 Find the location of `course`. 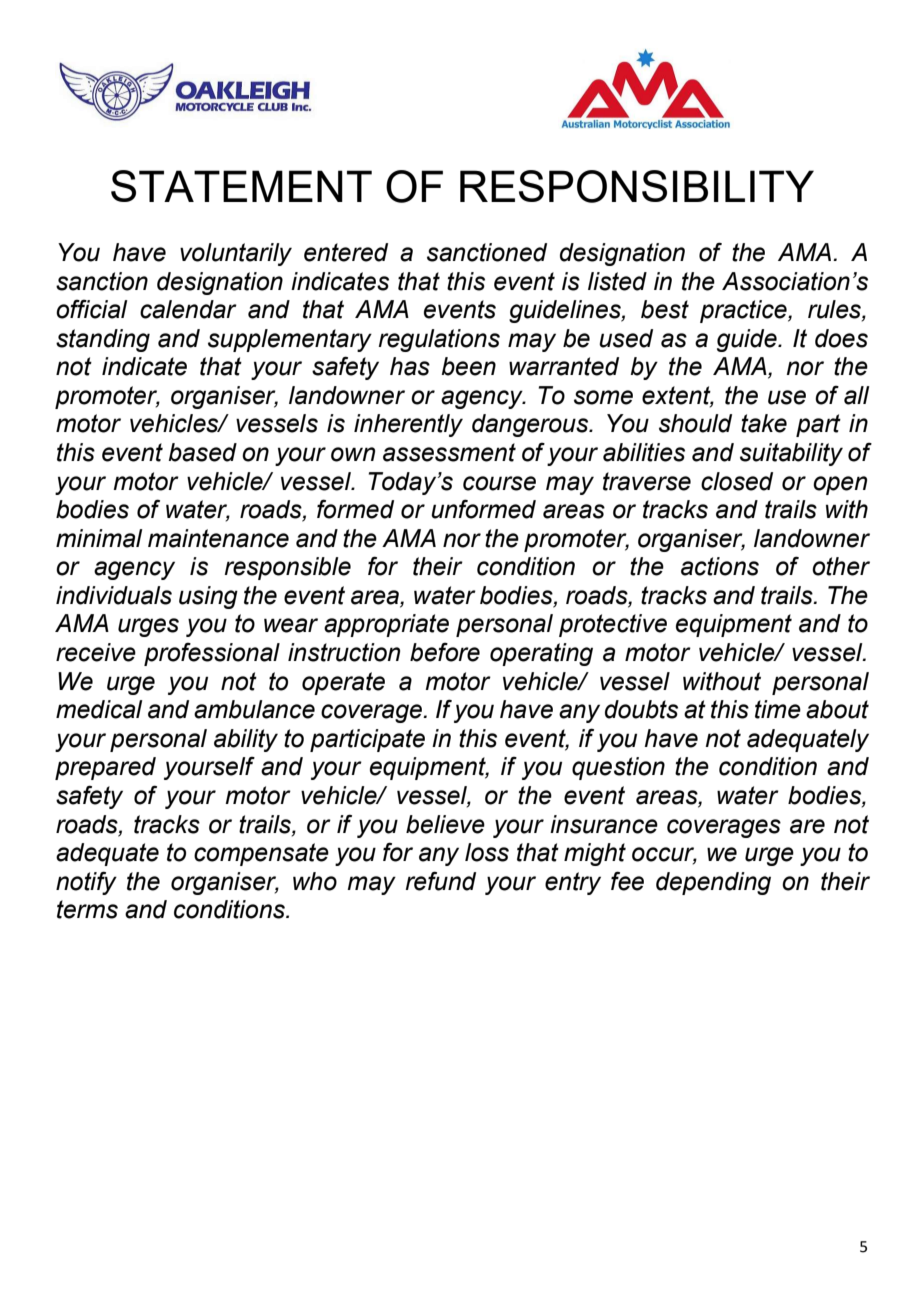

course is located at coordinates (499, 483).
